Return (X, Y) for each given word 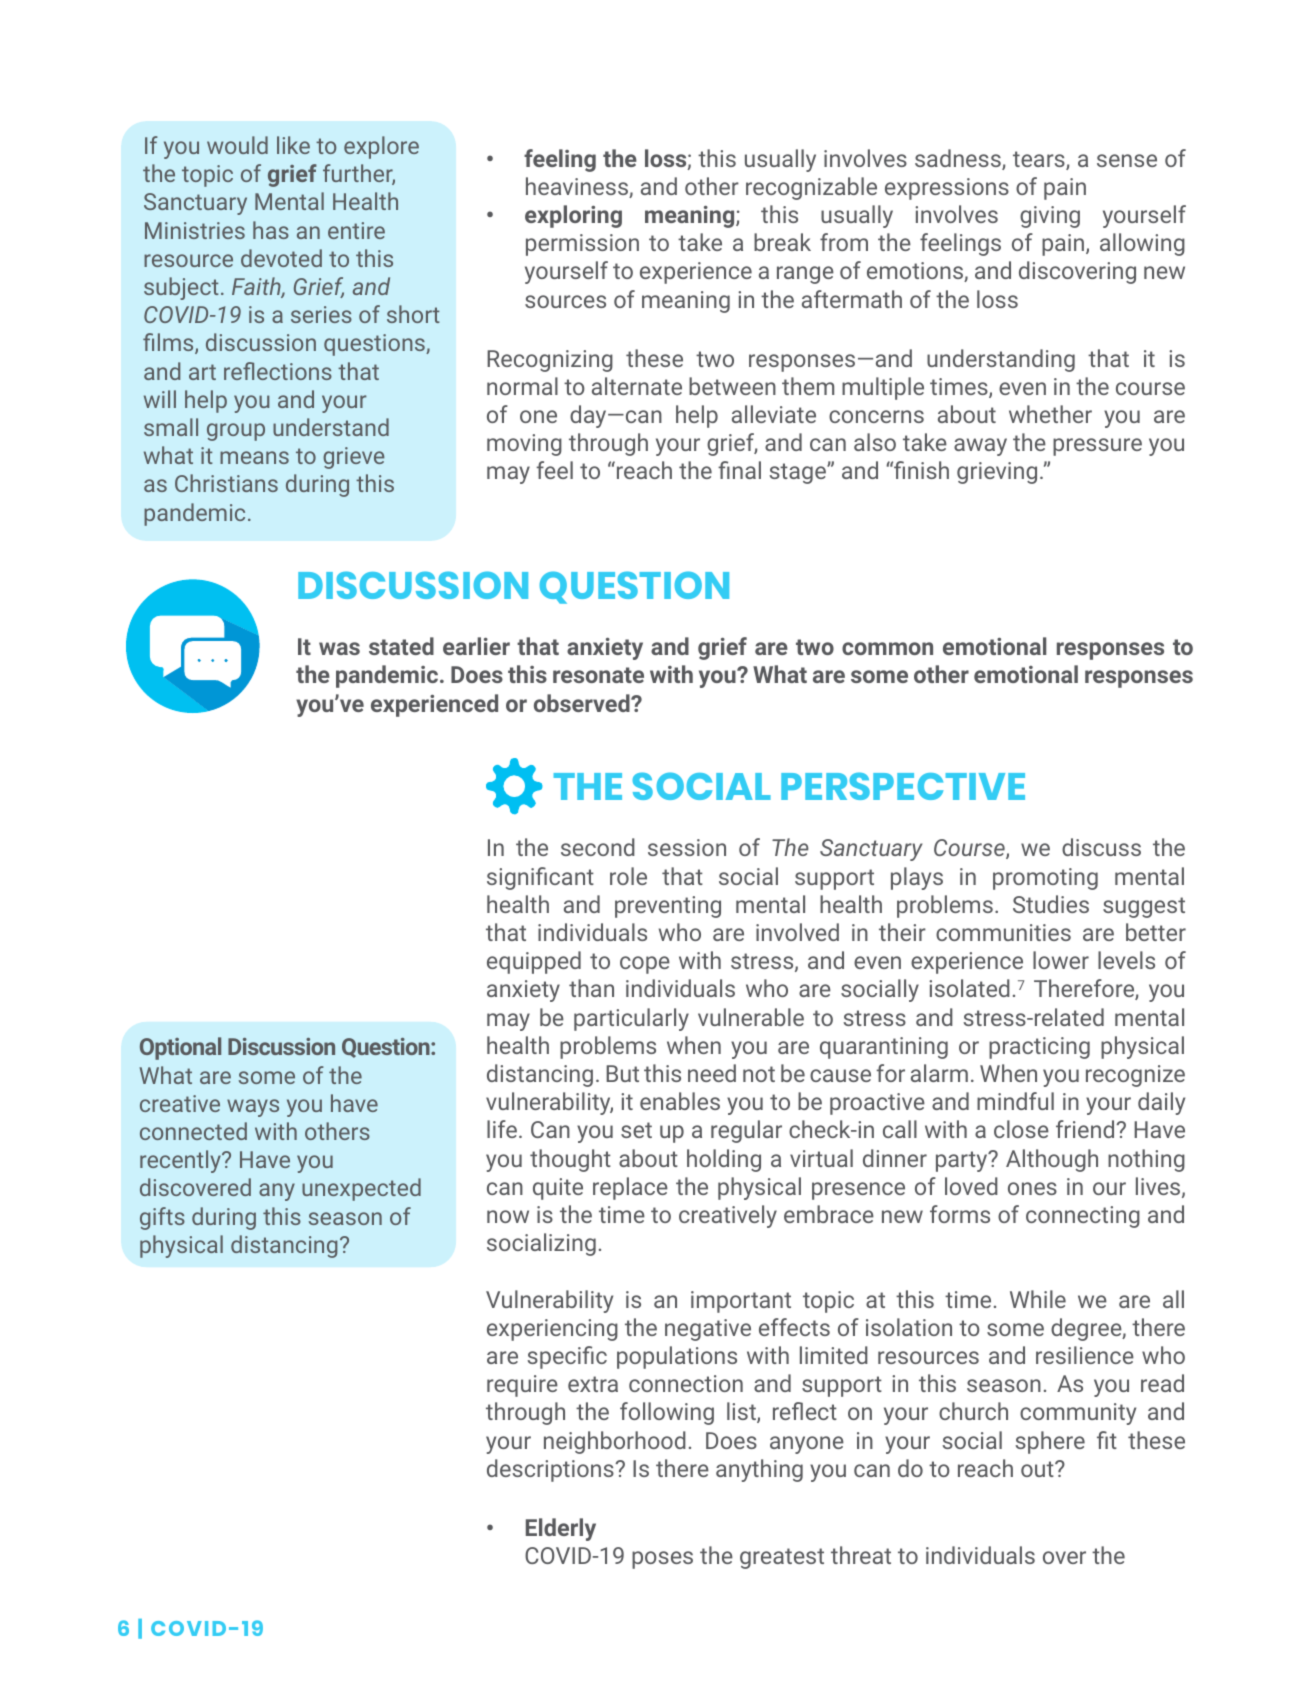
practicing (1039, 1048)
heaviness (578, 187)
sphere (1050, 1442)
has (271, 230)
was (339, 648)
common (887, 648)
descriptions (551, 1470)
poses (662, 1560)
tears (1040, 160)
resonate (598, 675)
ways (253, 1108)
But (622, 1073)
